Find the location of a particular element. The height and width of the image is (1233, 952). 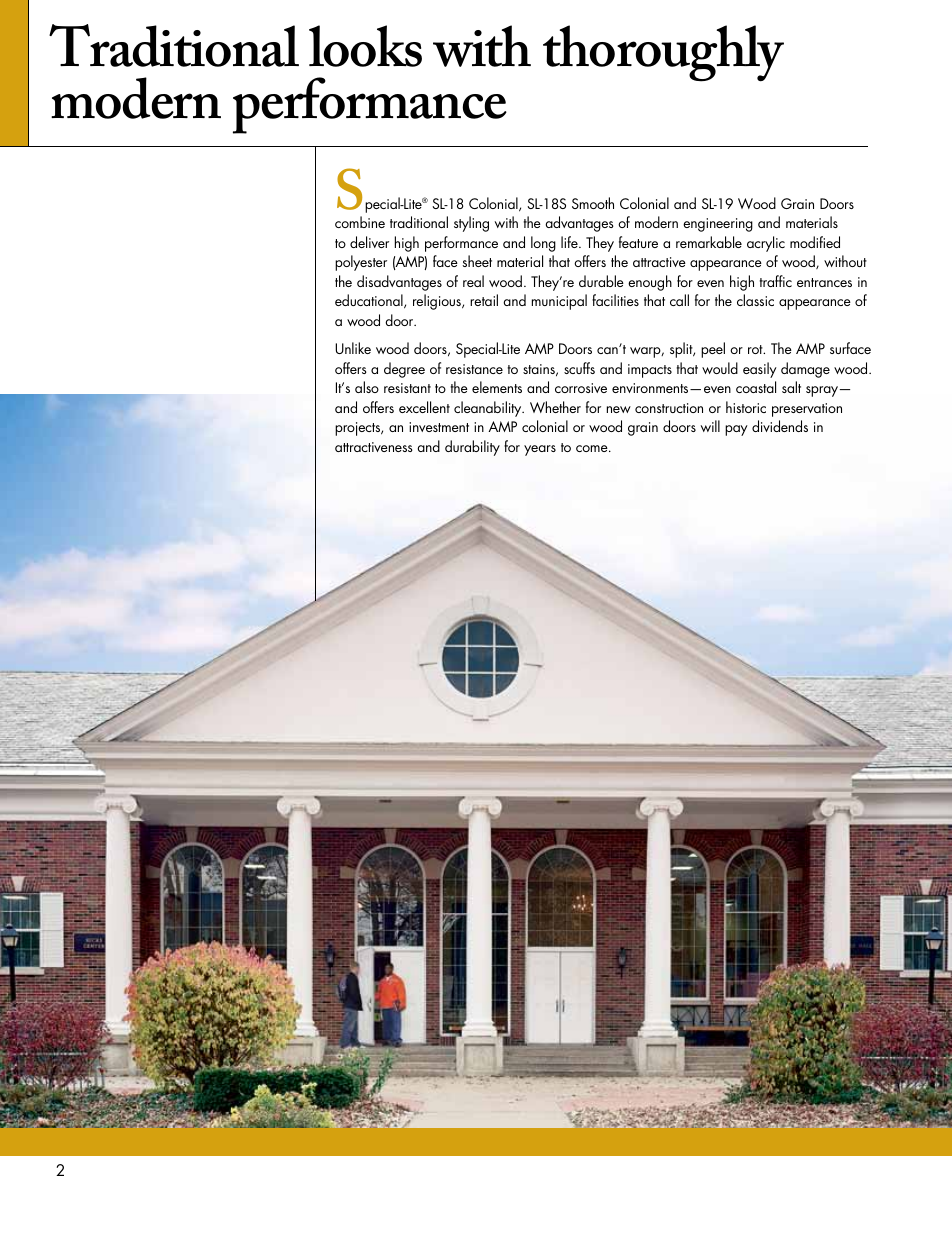

municipal is located at coordinates (559, 302).
